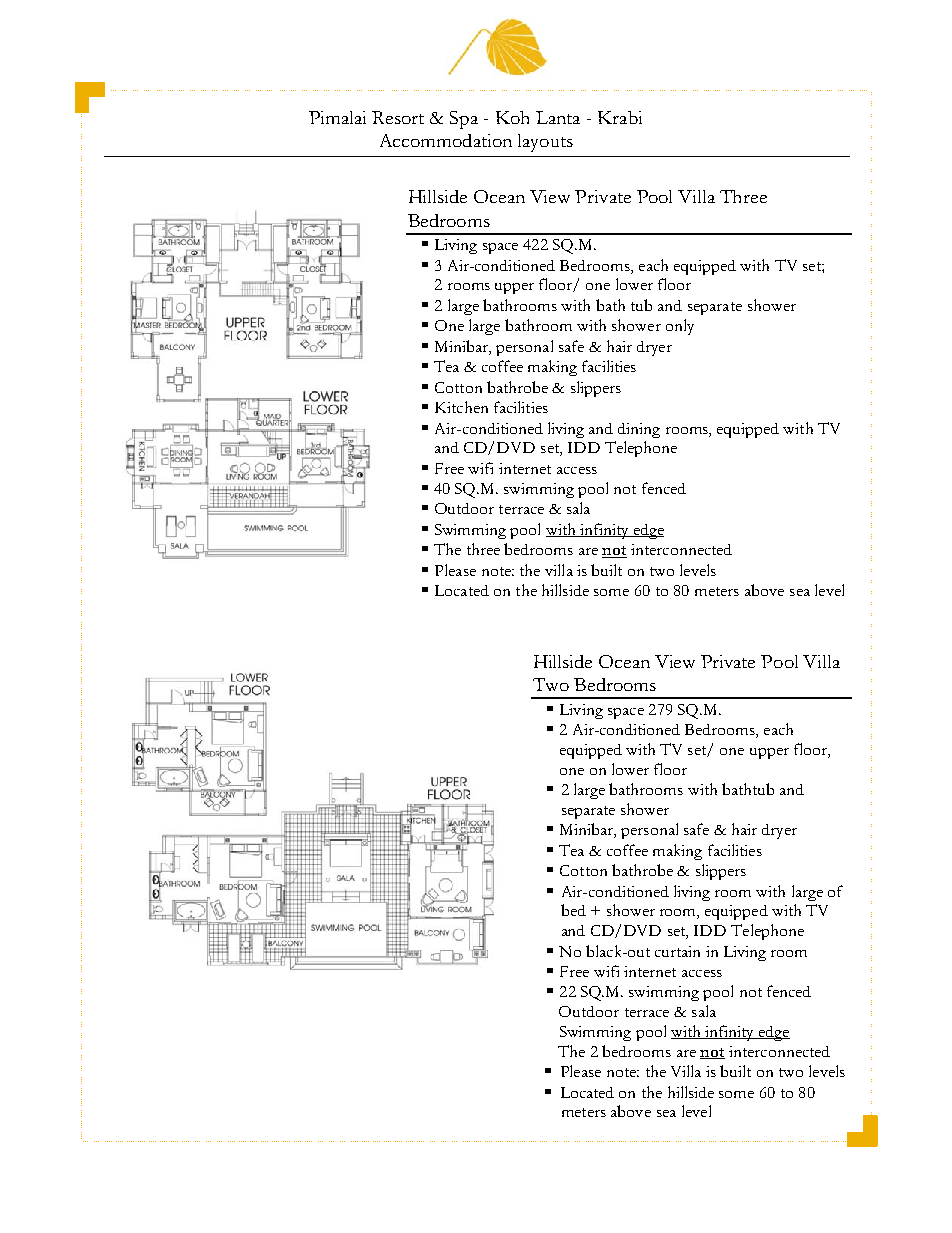 Image resolution: width=952 pixels, height=1233 pixels. I want to click on dining, so click(639, 430).
